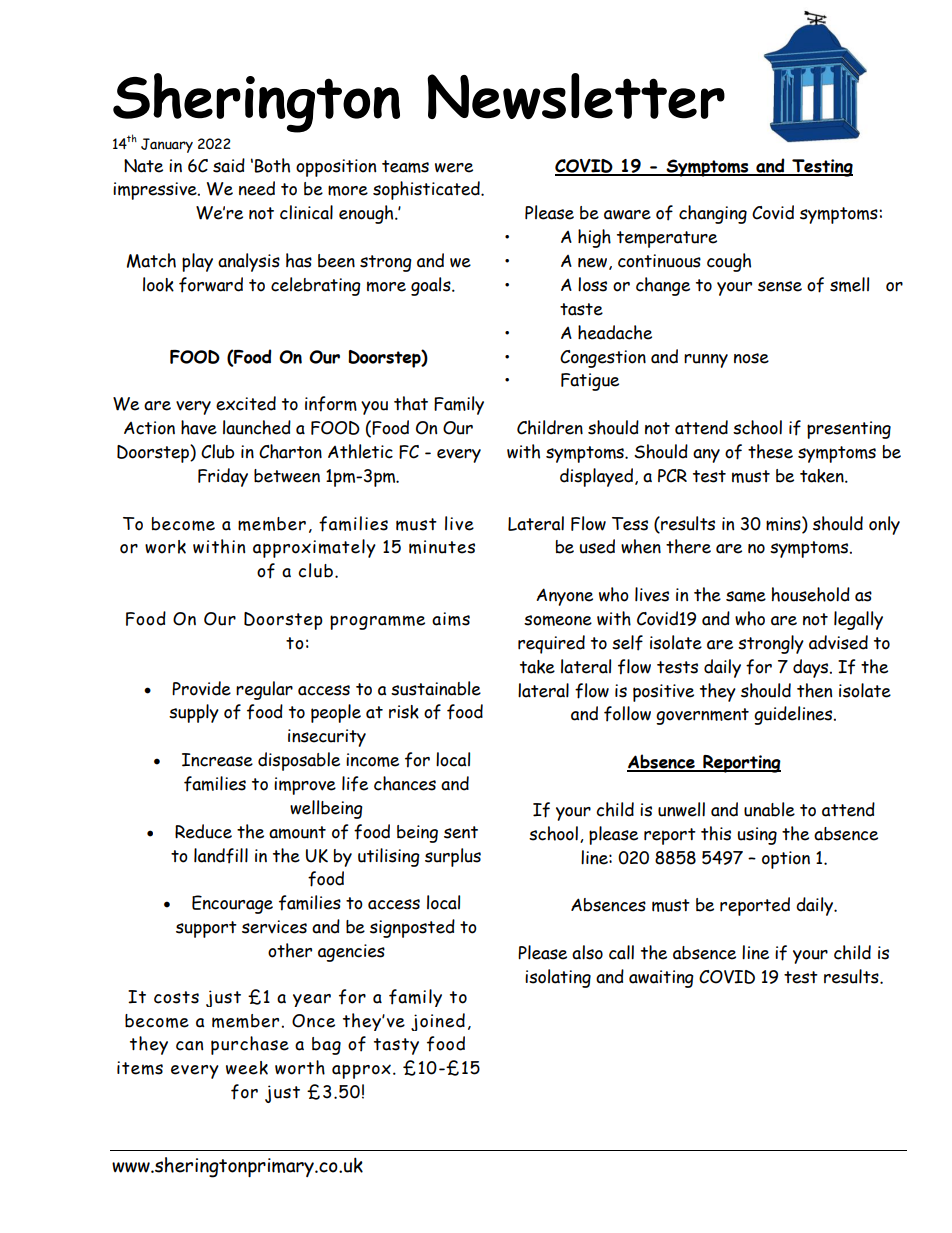 This image has height=1233, width=952. Describe the element at coordinates (221, 856) in the image. I see `landfill` at that location.
